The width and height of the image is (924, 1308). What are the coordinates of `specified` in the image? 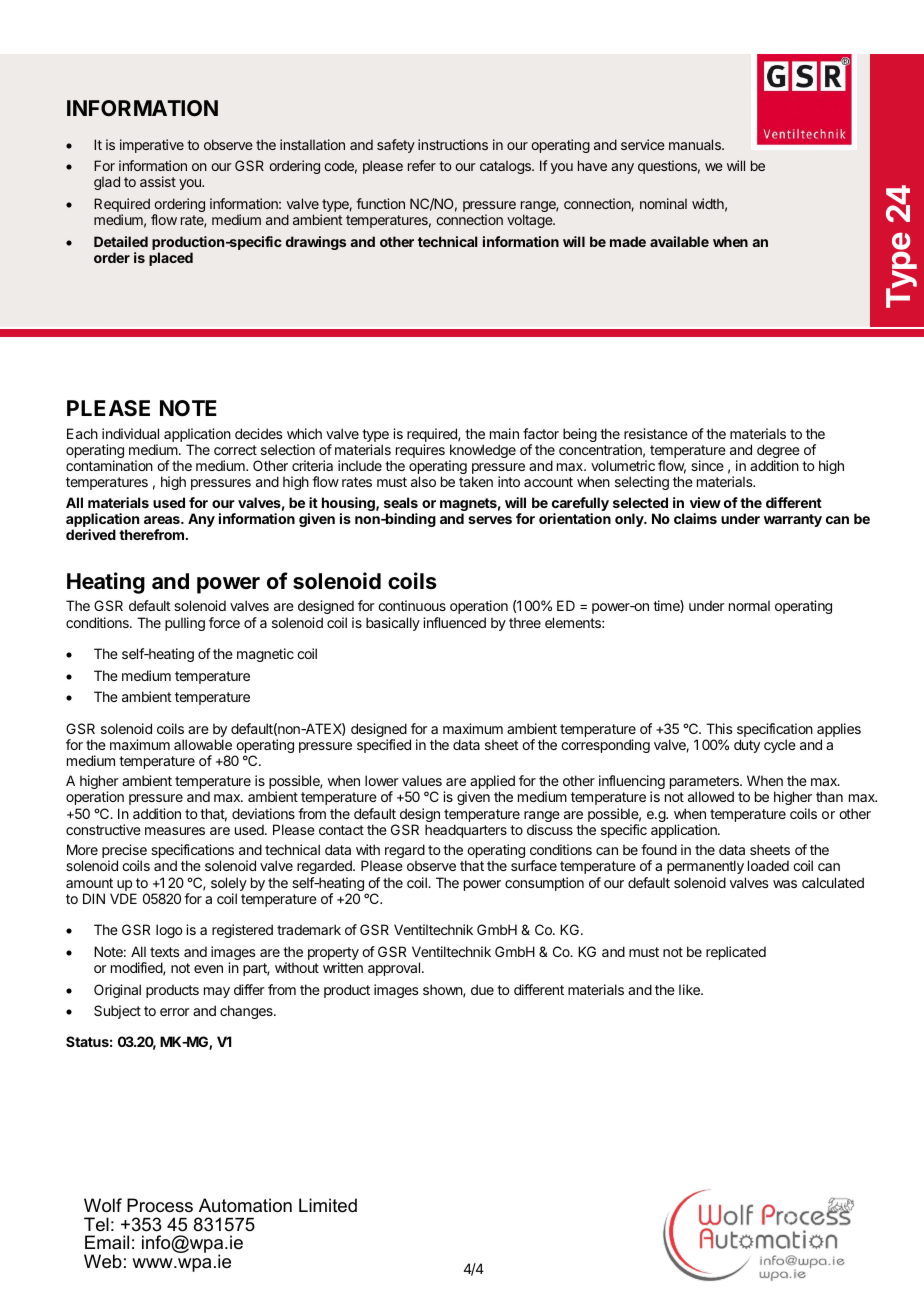 It's located at (384, 746).
